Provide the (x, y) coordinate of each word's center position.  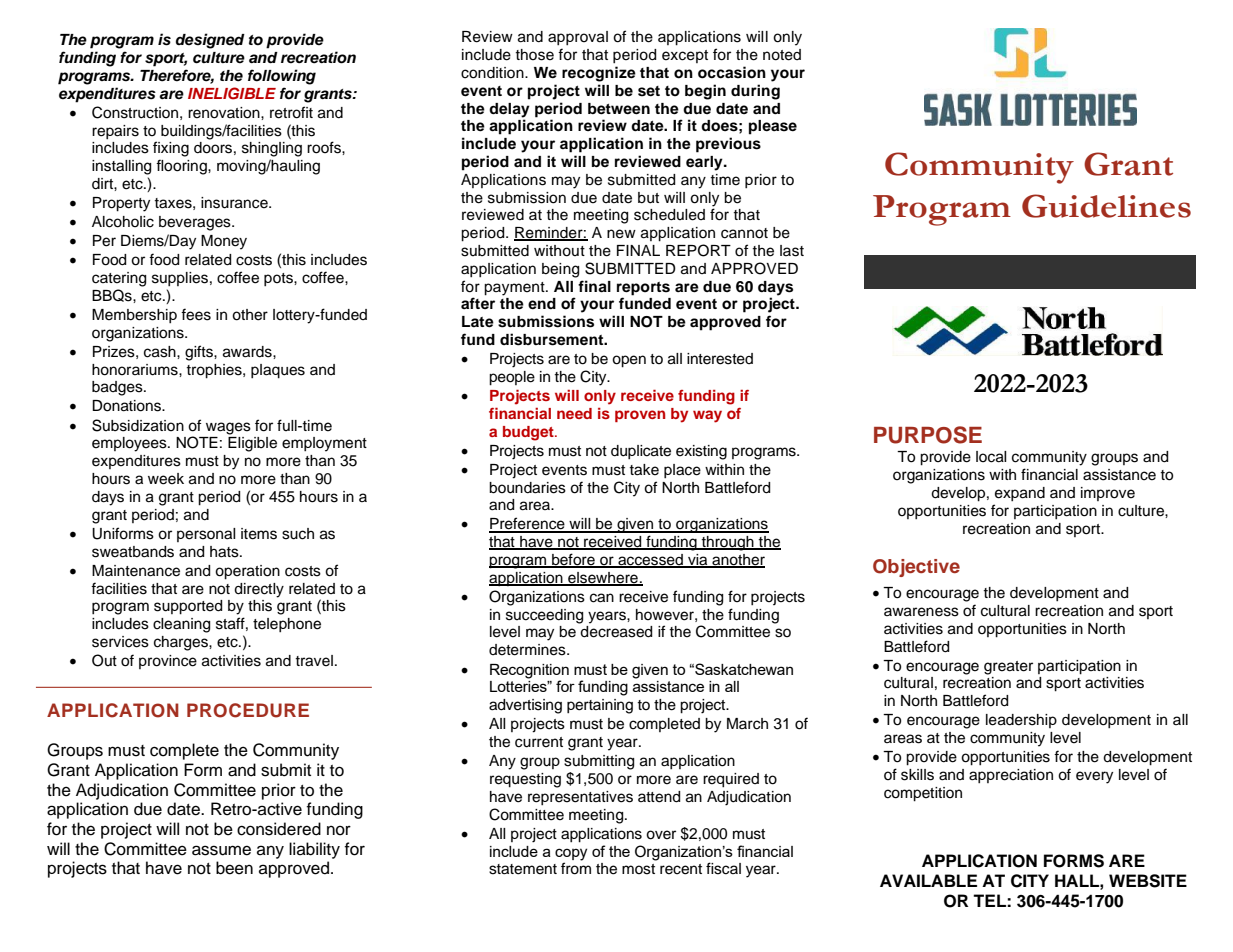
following (282, 77)
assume (221, 850)
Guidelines (1106, 206)
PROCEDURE (248, 710)
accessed (650, 561)
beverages (196, 223)
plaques (278, 371)
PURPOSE (928, 435)
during (755, 92)
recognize (599, 74)
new (621, 234)
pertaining (600, 706)
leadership (1021, 721)
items (259, 534)
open (629, 361)
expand (1020, 494)
